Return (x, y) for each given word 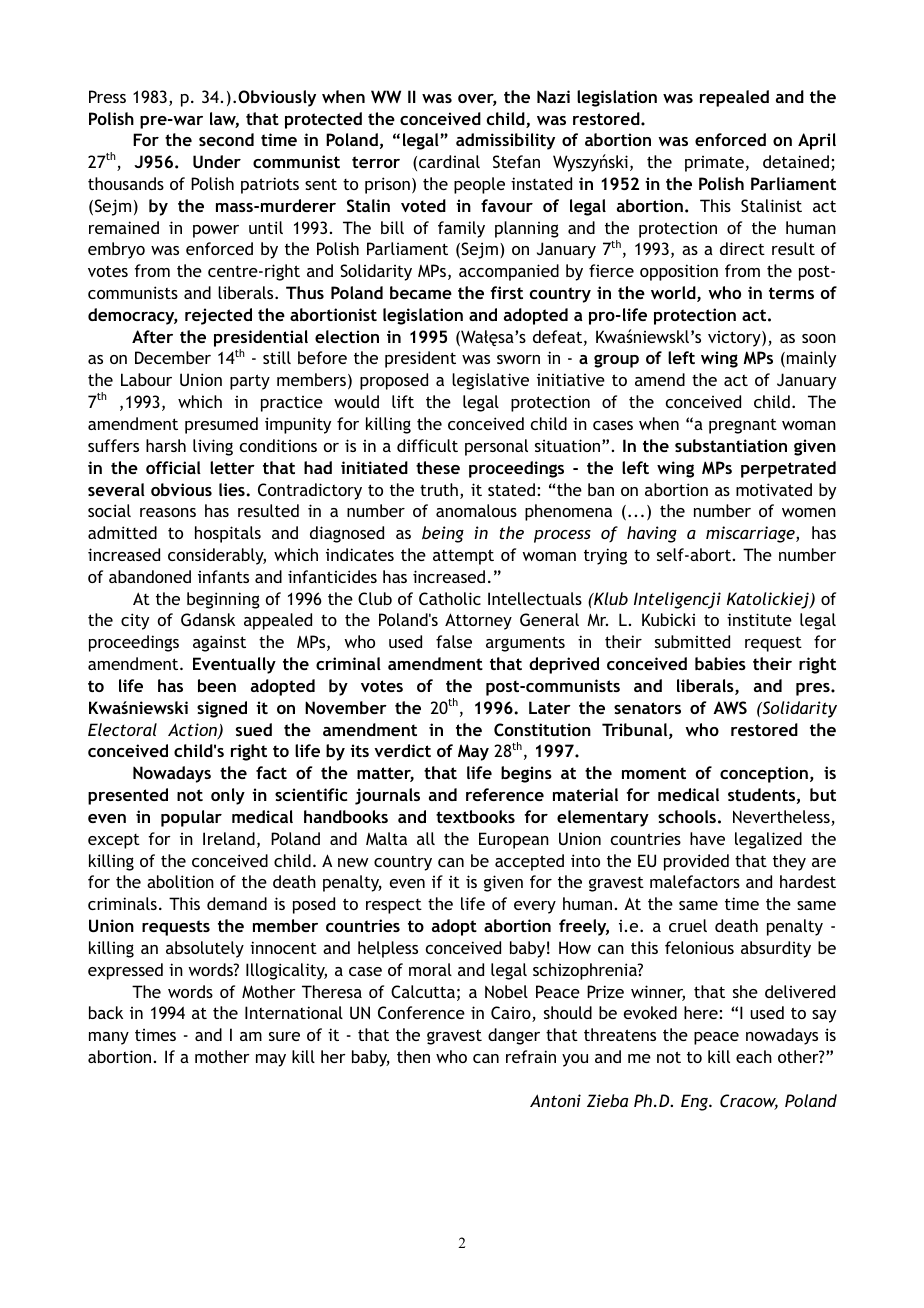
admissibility (505, 141)
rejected (218, 316)
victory (735, 339)
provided (696, 862)
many (109, 1038)
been (217, 685)
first (506, 292)
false (454, 641)
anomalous (476, 510)
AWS (730, 707)
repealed (734, 98)
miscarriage (751, 534)
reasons (168, 512)
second (226, 139)
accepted (529, 862)
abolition (180, 881)
